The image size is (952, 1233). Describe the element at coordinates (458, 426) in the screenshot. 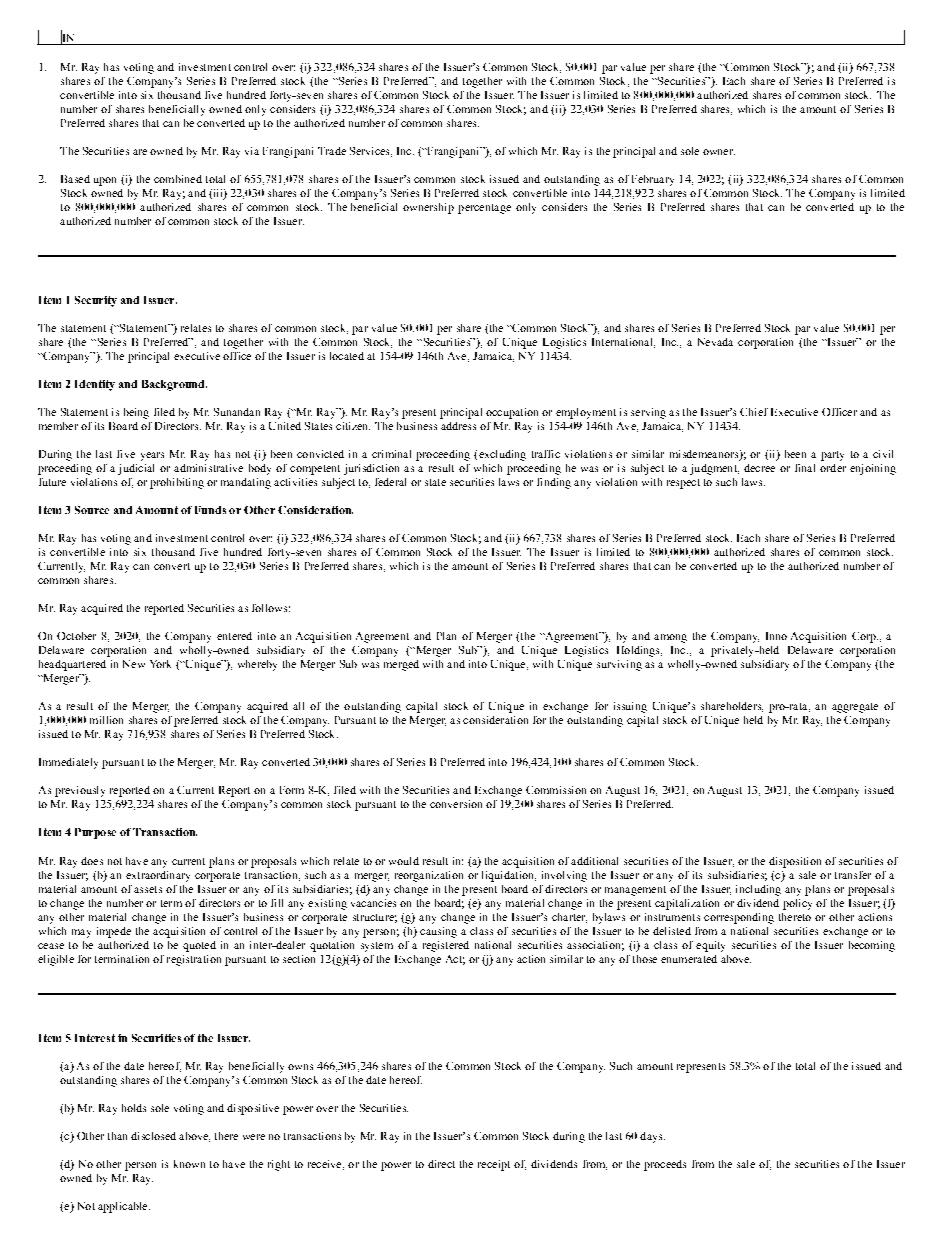

I see `address` at that location.
